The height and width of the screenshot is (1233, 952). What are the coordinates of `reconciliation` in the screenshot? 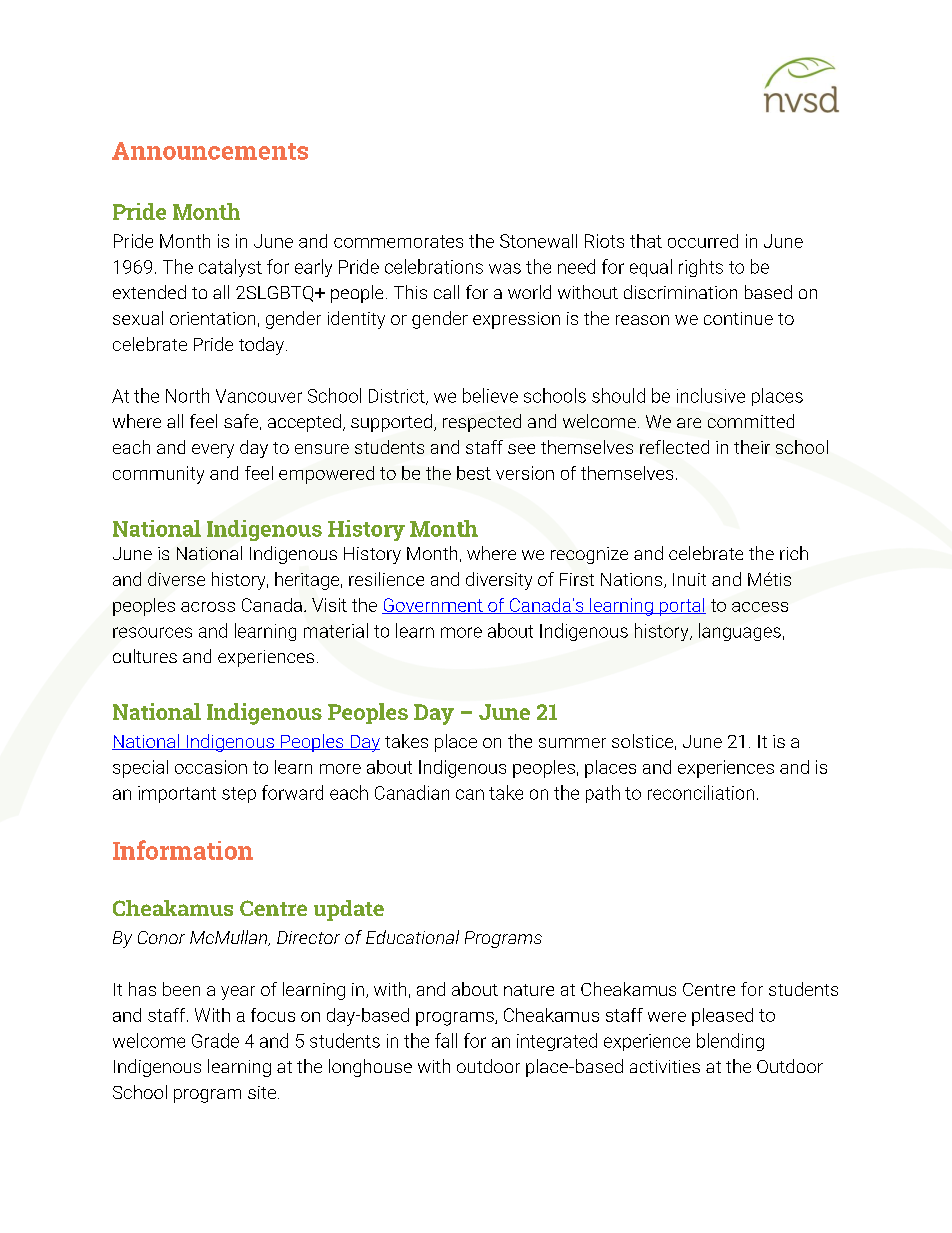 It's located at (701, 792).
